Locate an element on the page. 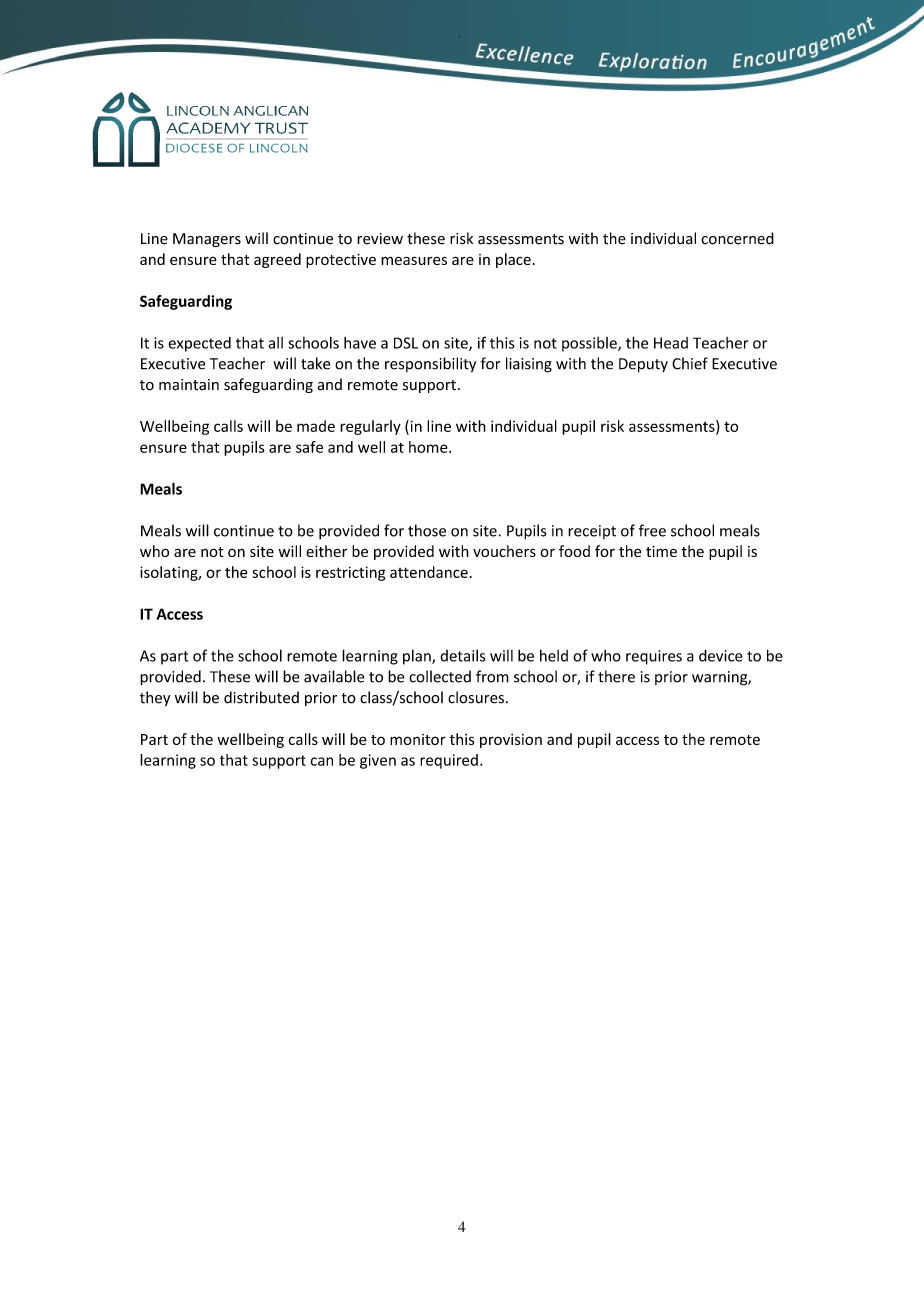 The width and height of the page is (924, 1308). Managers is located at coordinates (207, 240).
